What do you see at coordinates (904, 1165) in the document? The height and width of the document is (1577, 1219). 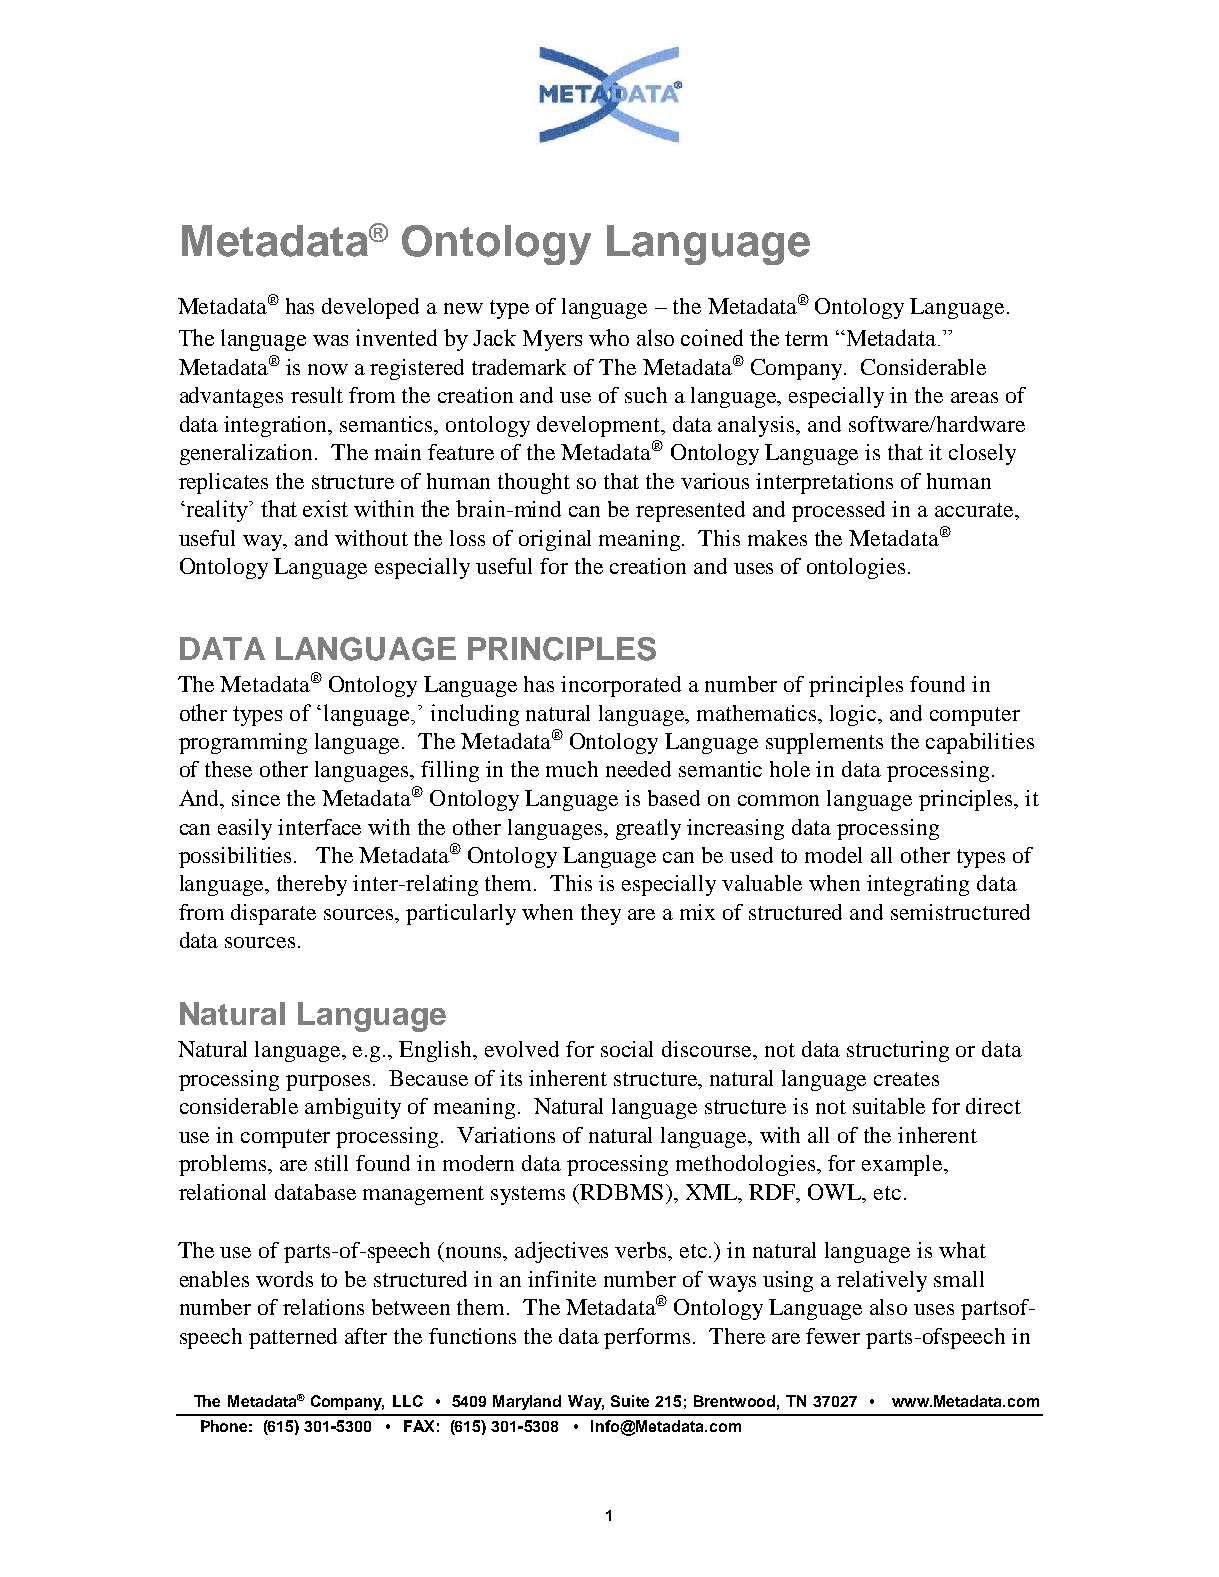 I see `example` at bounding box center [904, 1165].
